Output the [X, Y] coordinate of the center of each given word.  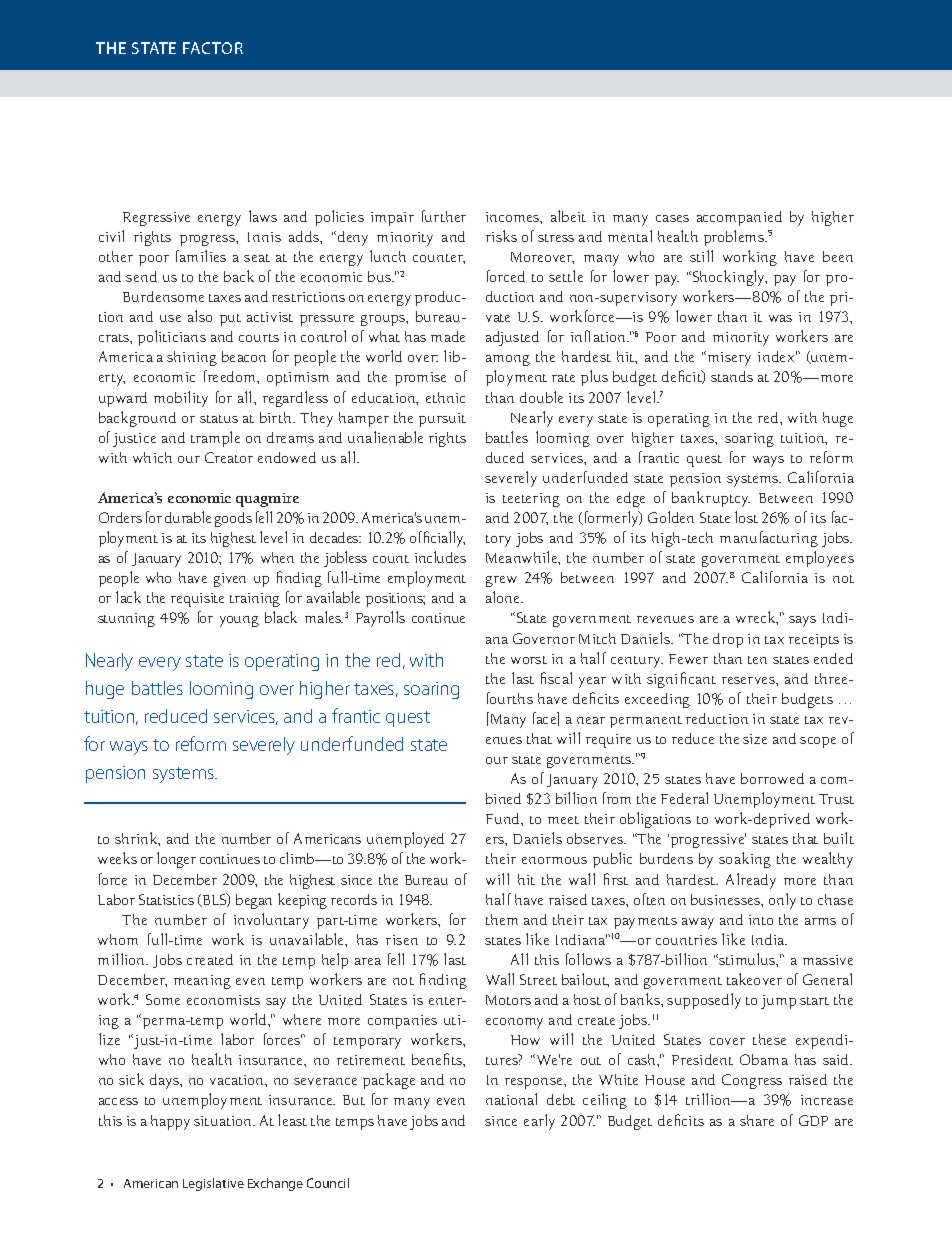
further [444, 216]
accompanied [739, 218]
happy [170, 1122]
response [535, 1083]
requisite [197, 600]
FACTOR [213, 48]
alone [504, 597]
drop [728, 640]
